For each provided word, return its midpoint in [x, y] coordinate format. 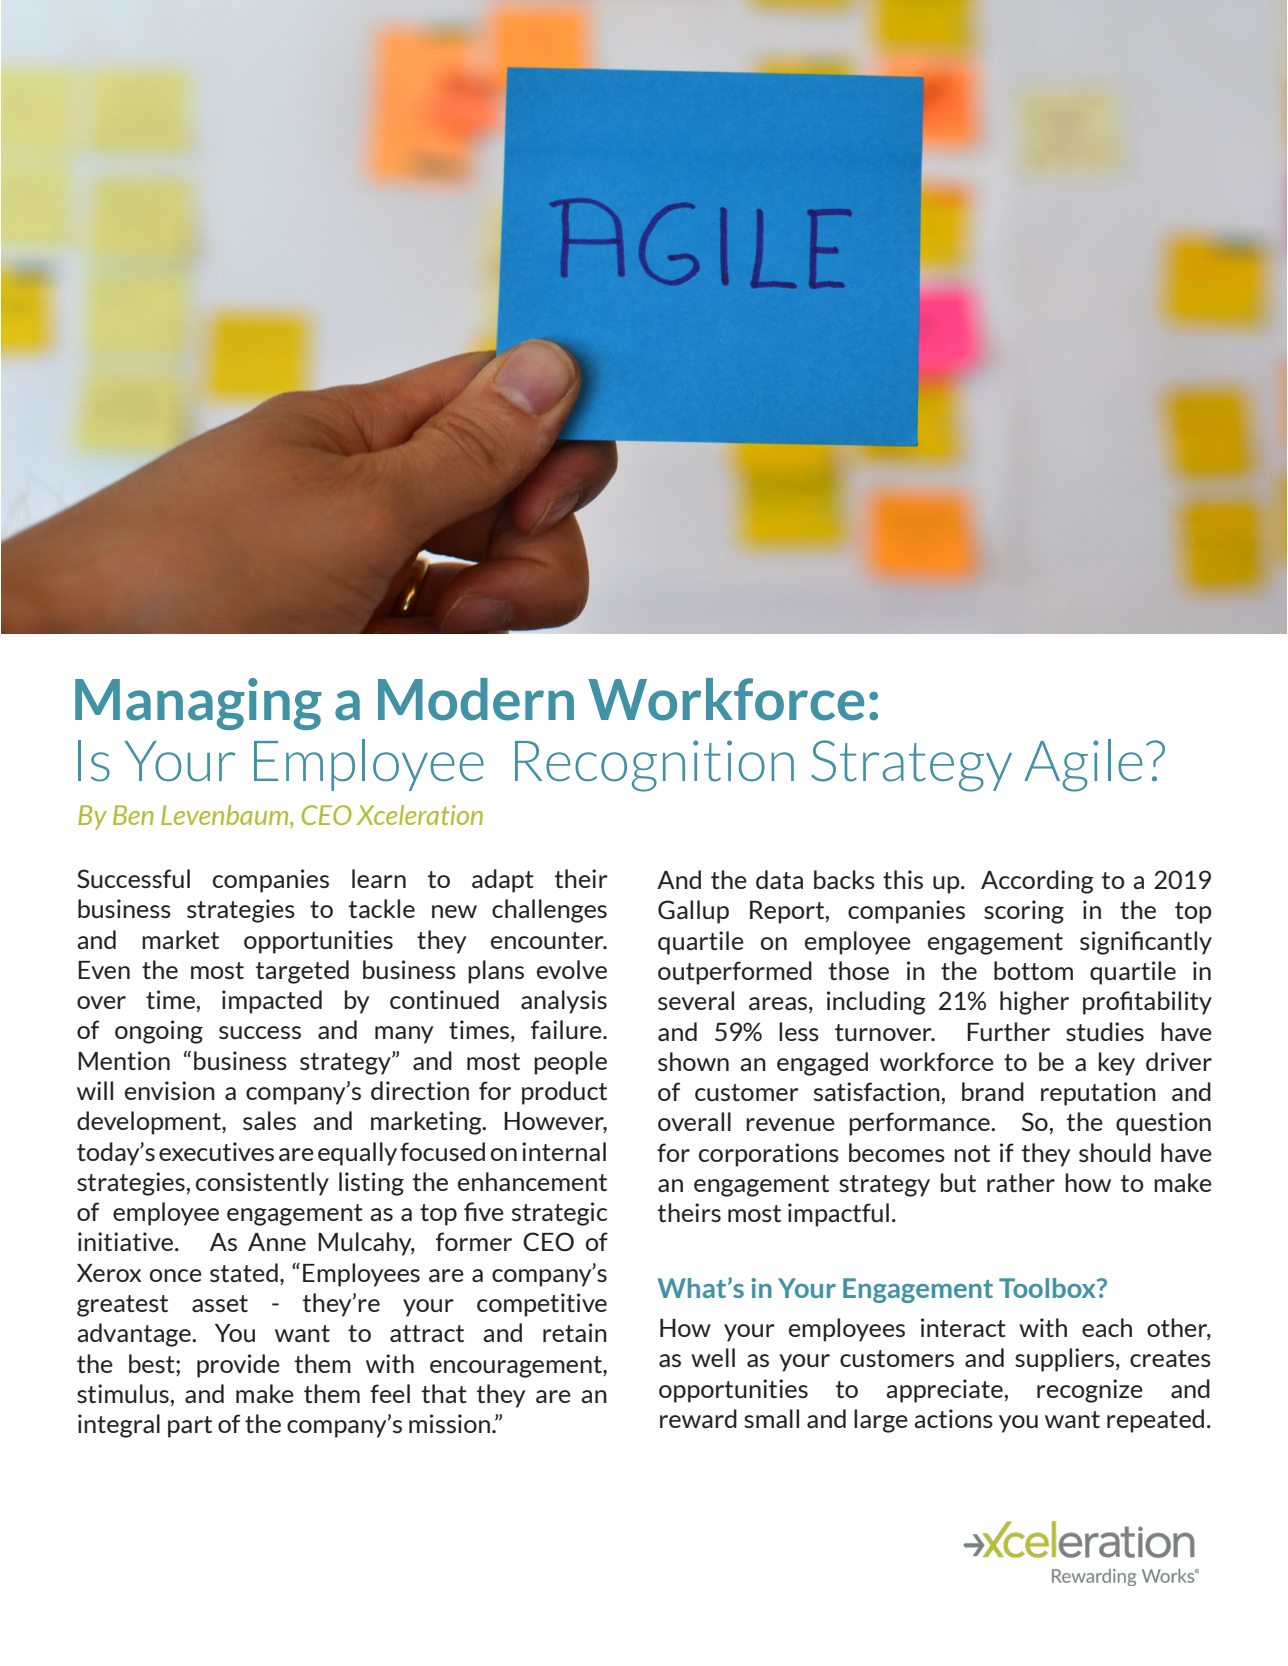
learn [379, 878]
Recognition [654, 766]
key [1117, 1064]
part [190, 1427]
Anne [277, 1242]
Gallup [693, 912]
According [1037, 882]
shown [693, 1061]
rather [1021, 1182]
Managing [198, 704]
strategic [559, 1214]
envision [170, 1090]
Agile [1083, 765]
